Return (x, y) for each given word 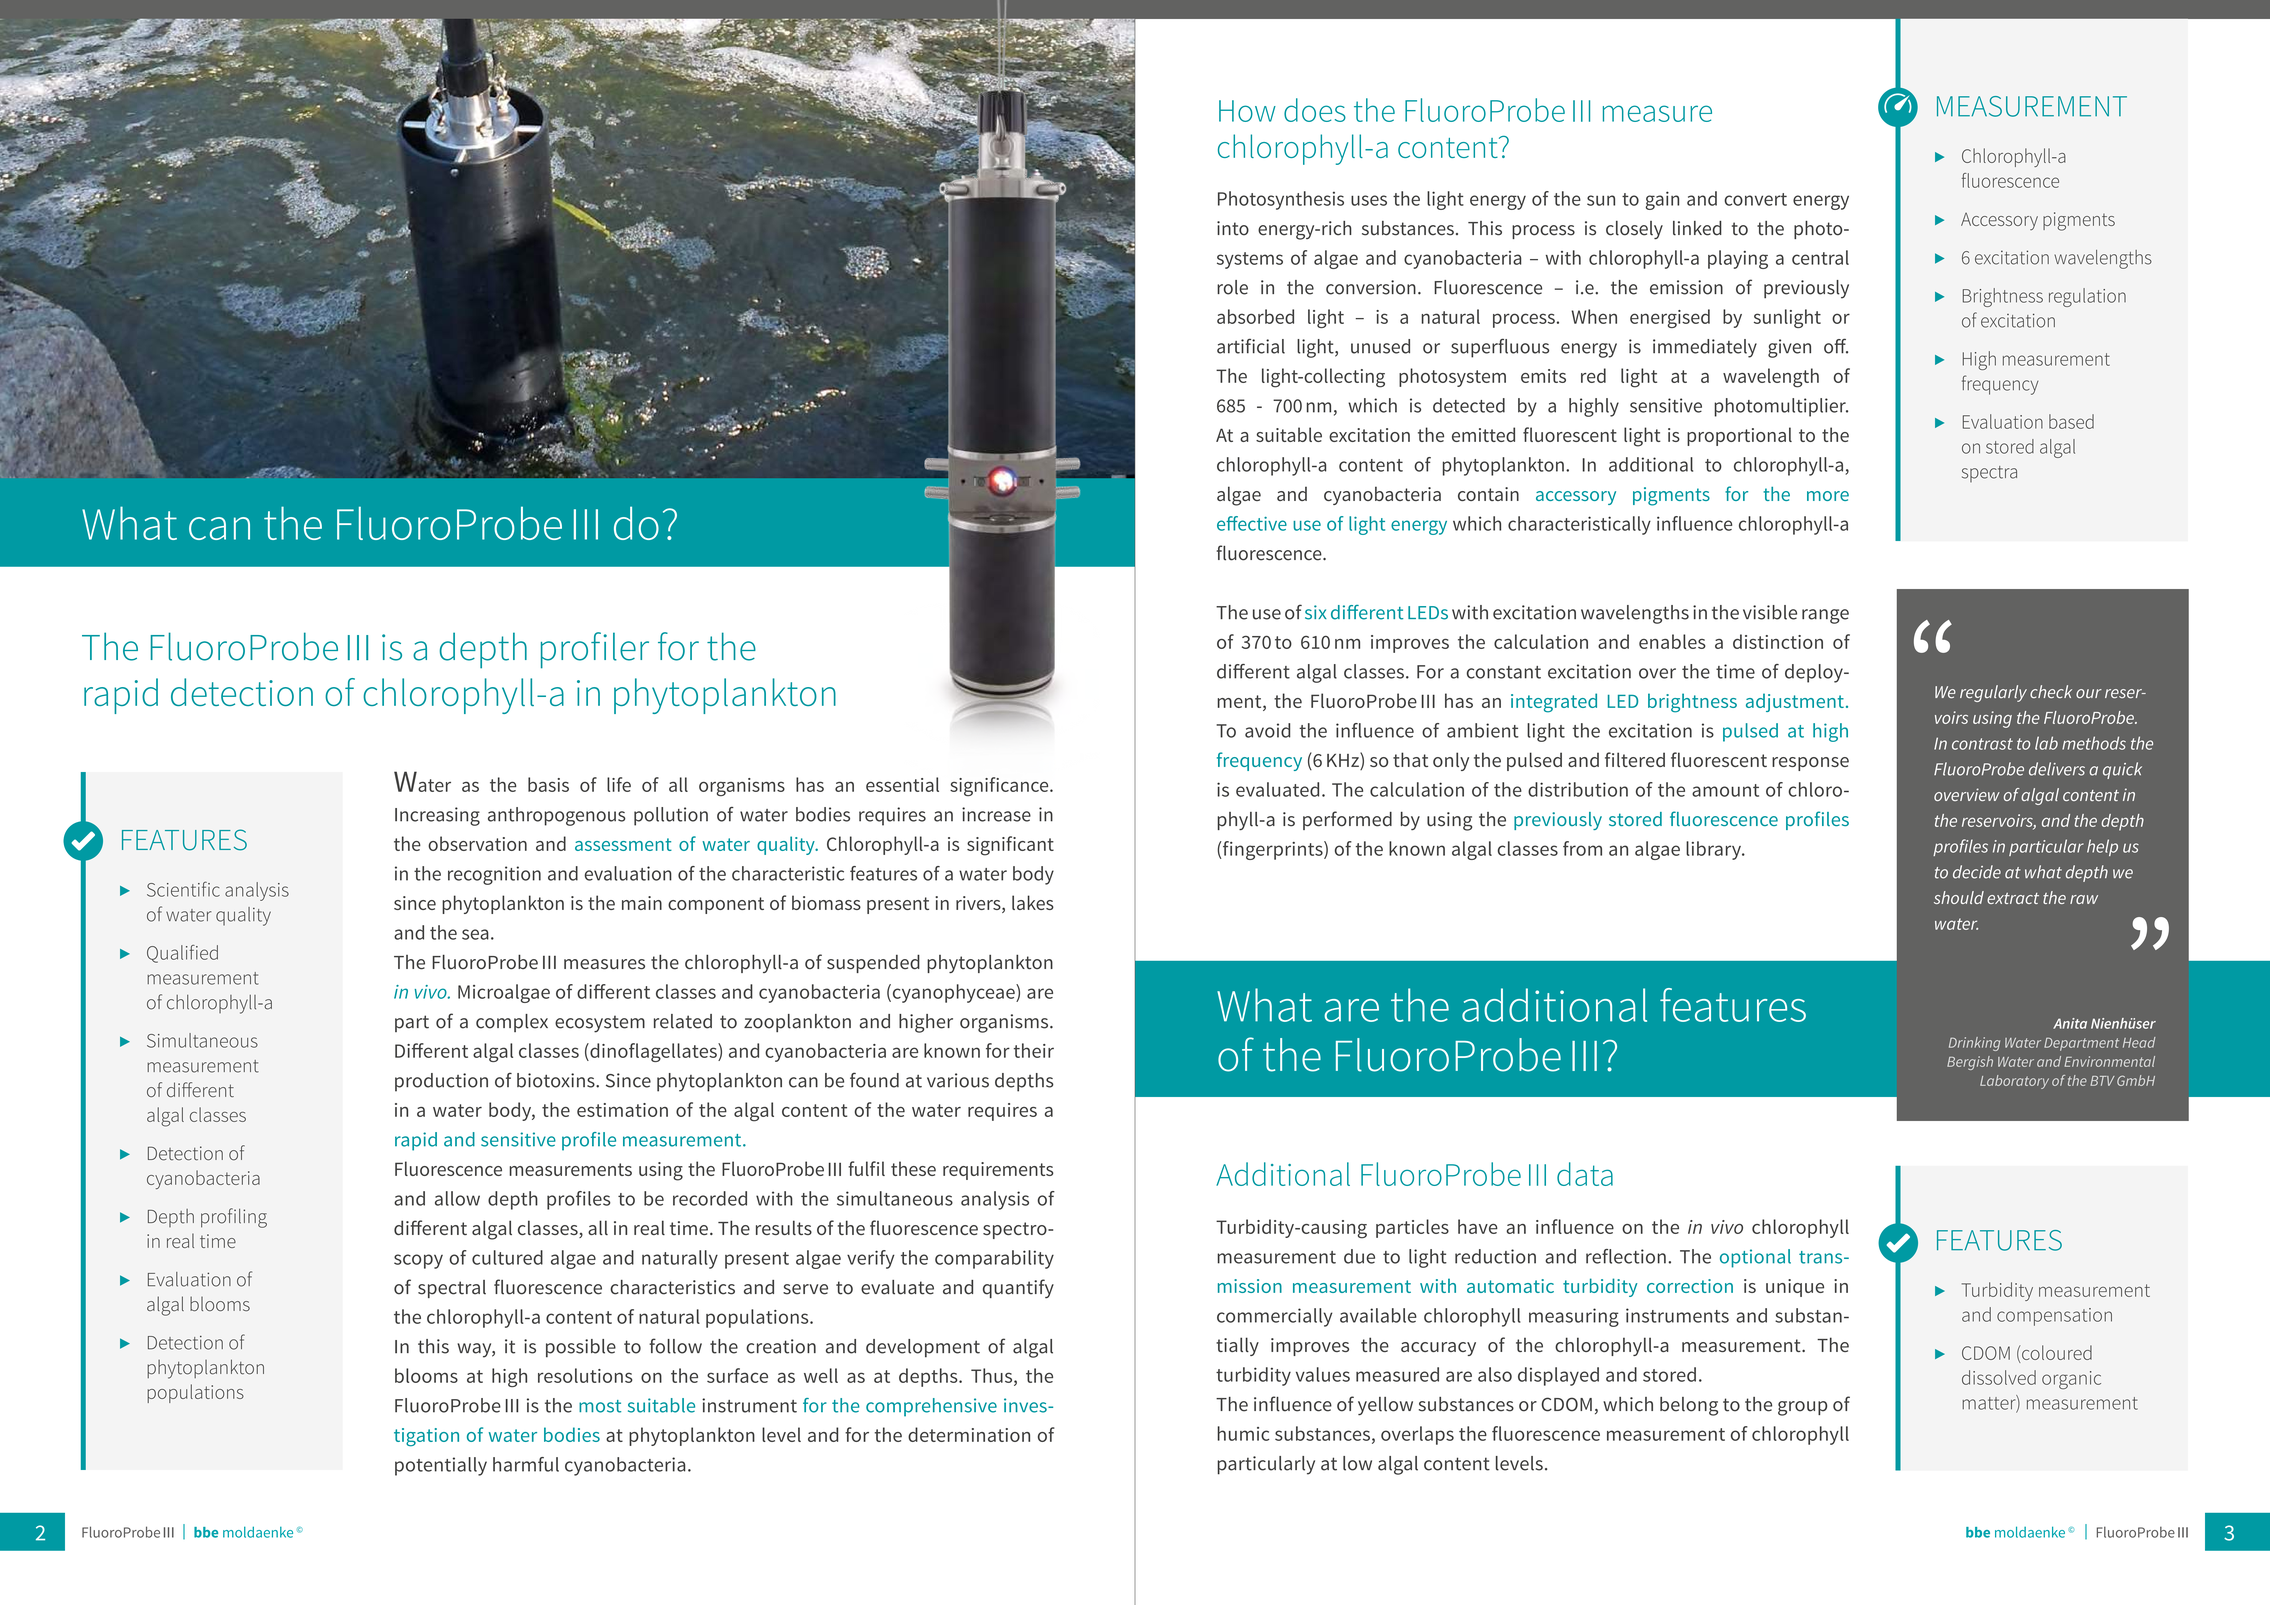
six (1316, 612)
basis (548, 784)
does (1315, 110)
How (1247, 111)
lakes (1033, 902)
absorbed (1255, 316)
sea (475, 934)
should (1959, 897)
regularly (1993, 693)
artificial (1251, 346)
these (913, 1168)
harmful (526, 1464)
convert (1755, 199)
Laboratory (2014, 1082)
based (2071, 421)
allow (457, 1198)
